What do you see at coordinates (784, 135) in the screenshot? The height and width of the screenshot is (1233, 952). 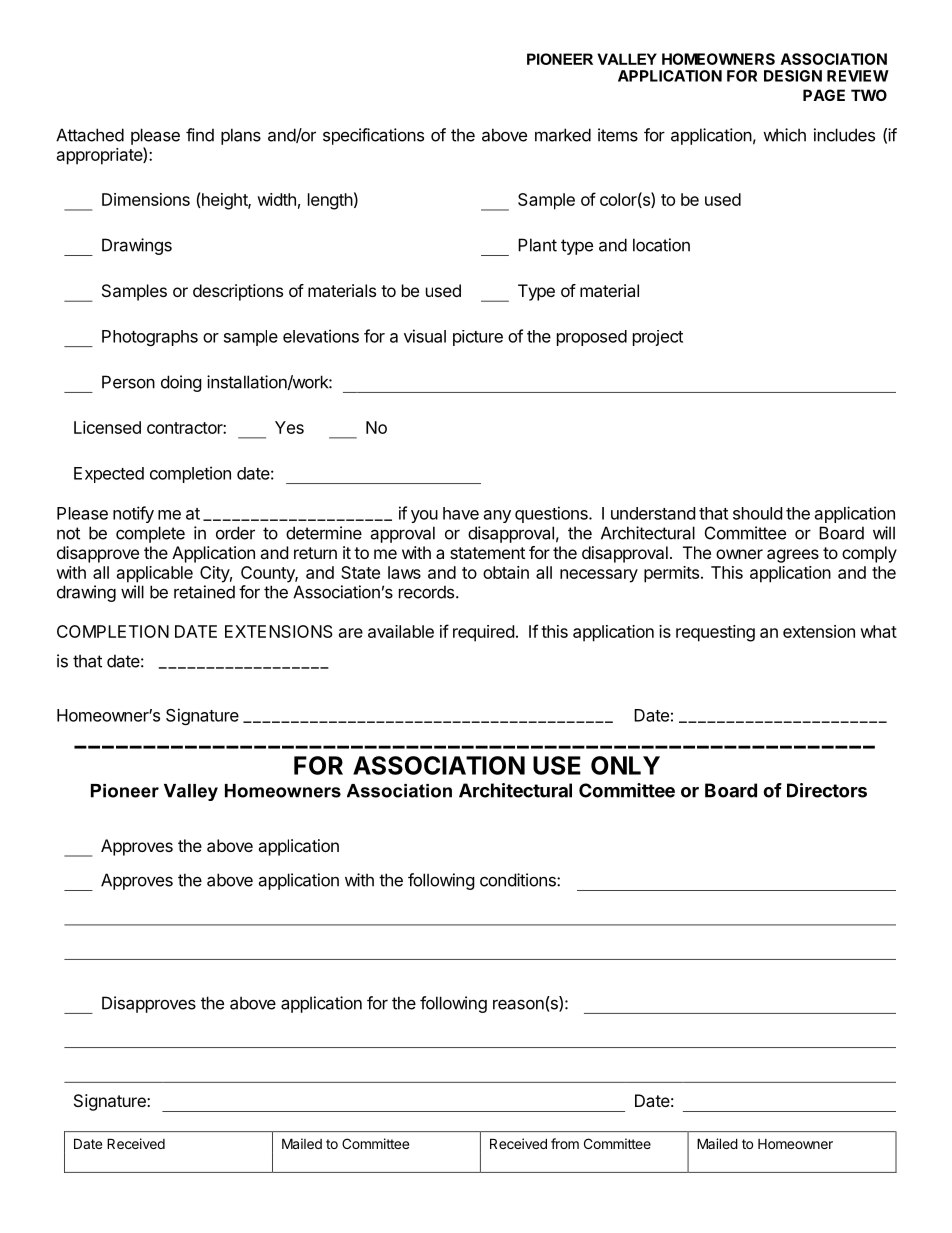 I see `which` at bounding box center [784, 135].
